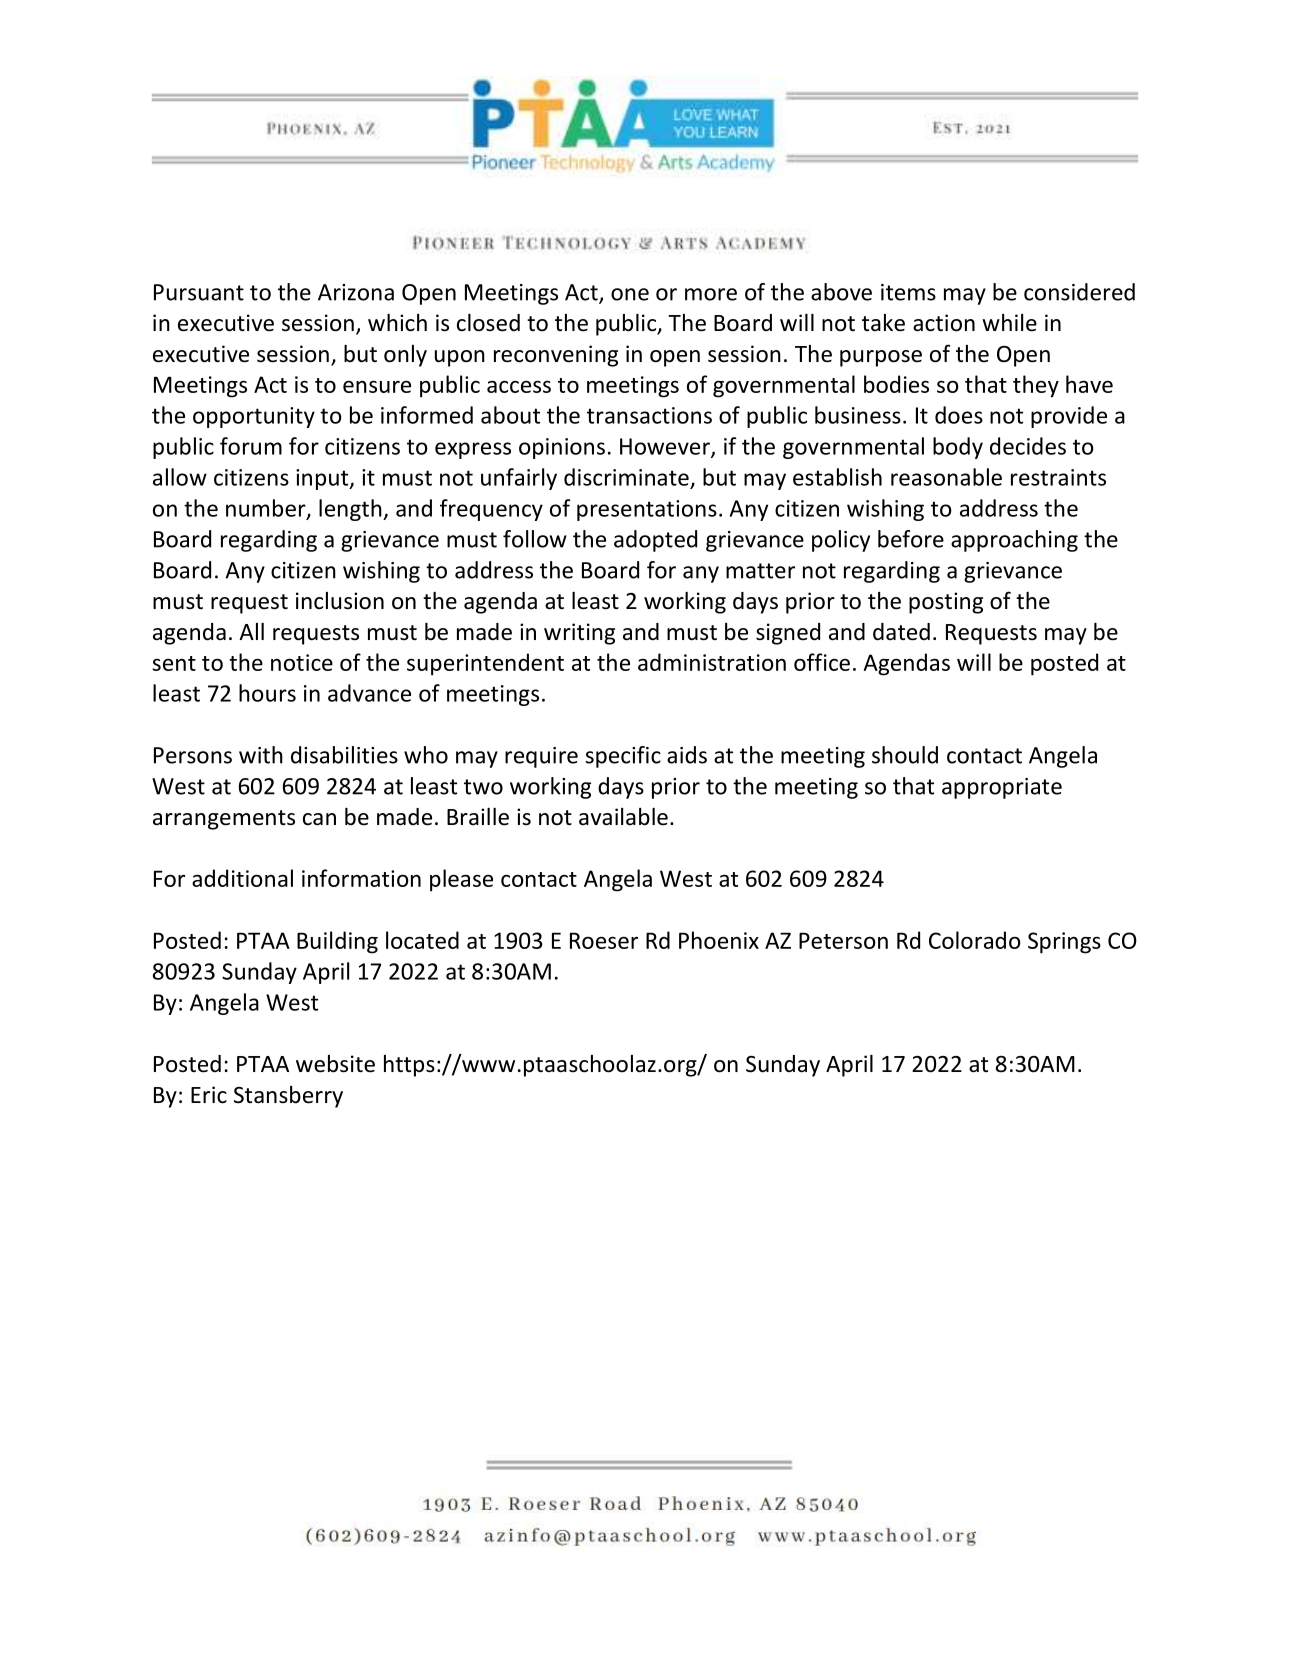 This image has width=1290, height=1669. I want to click on number, so click(267, 509).
